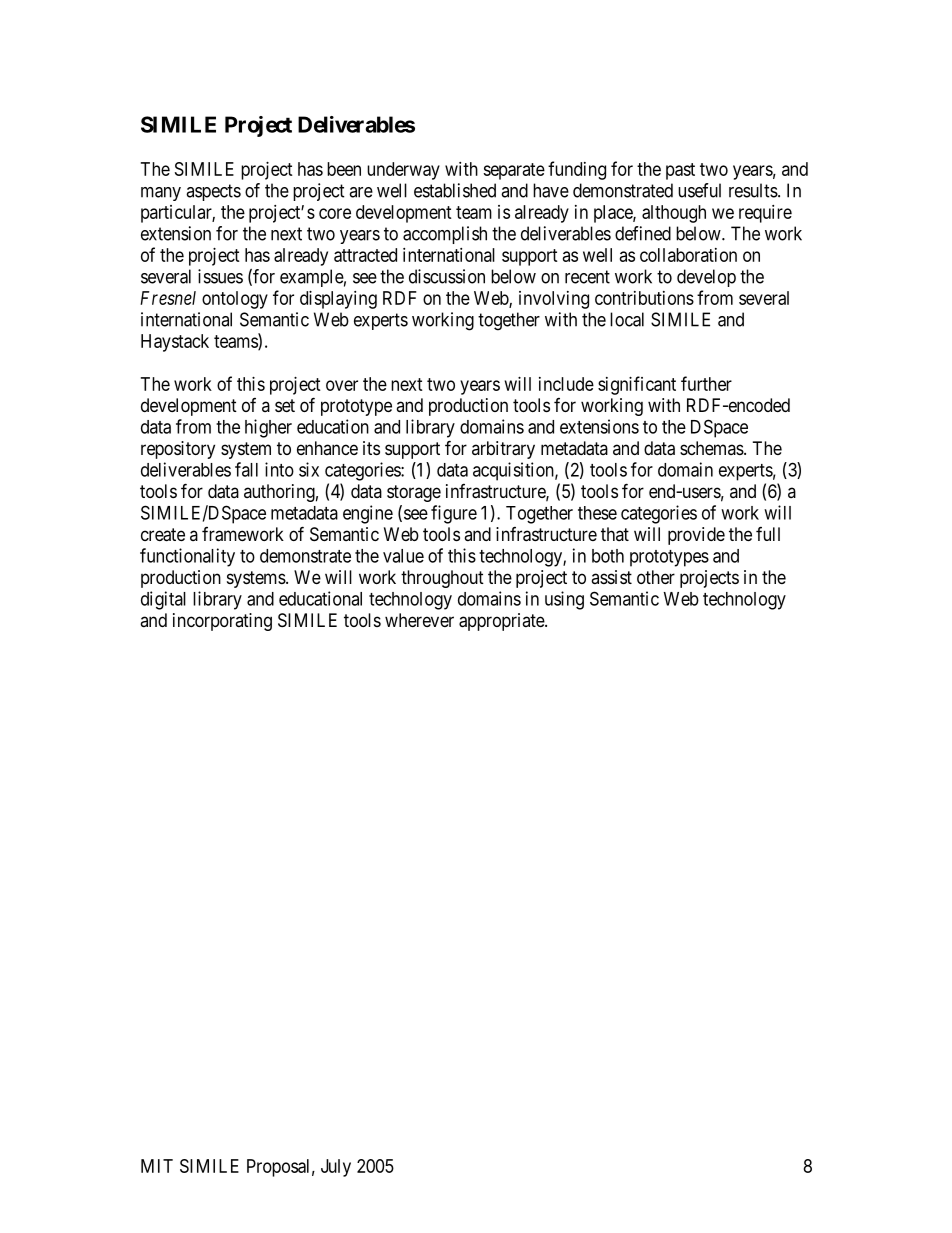 This image has height=1233, width=952. I want to click on July, so click(336, 1168).
